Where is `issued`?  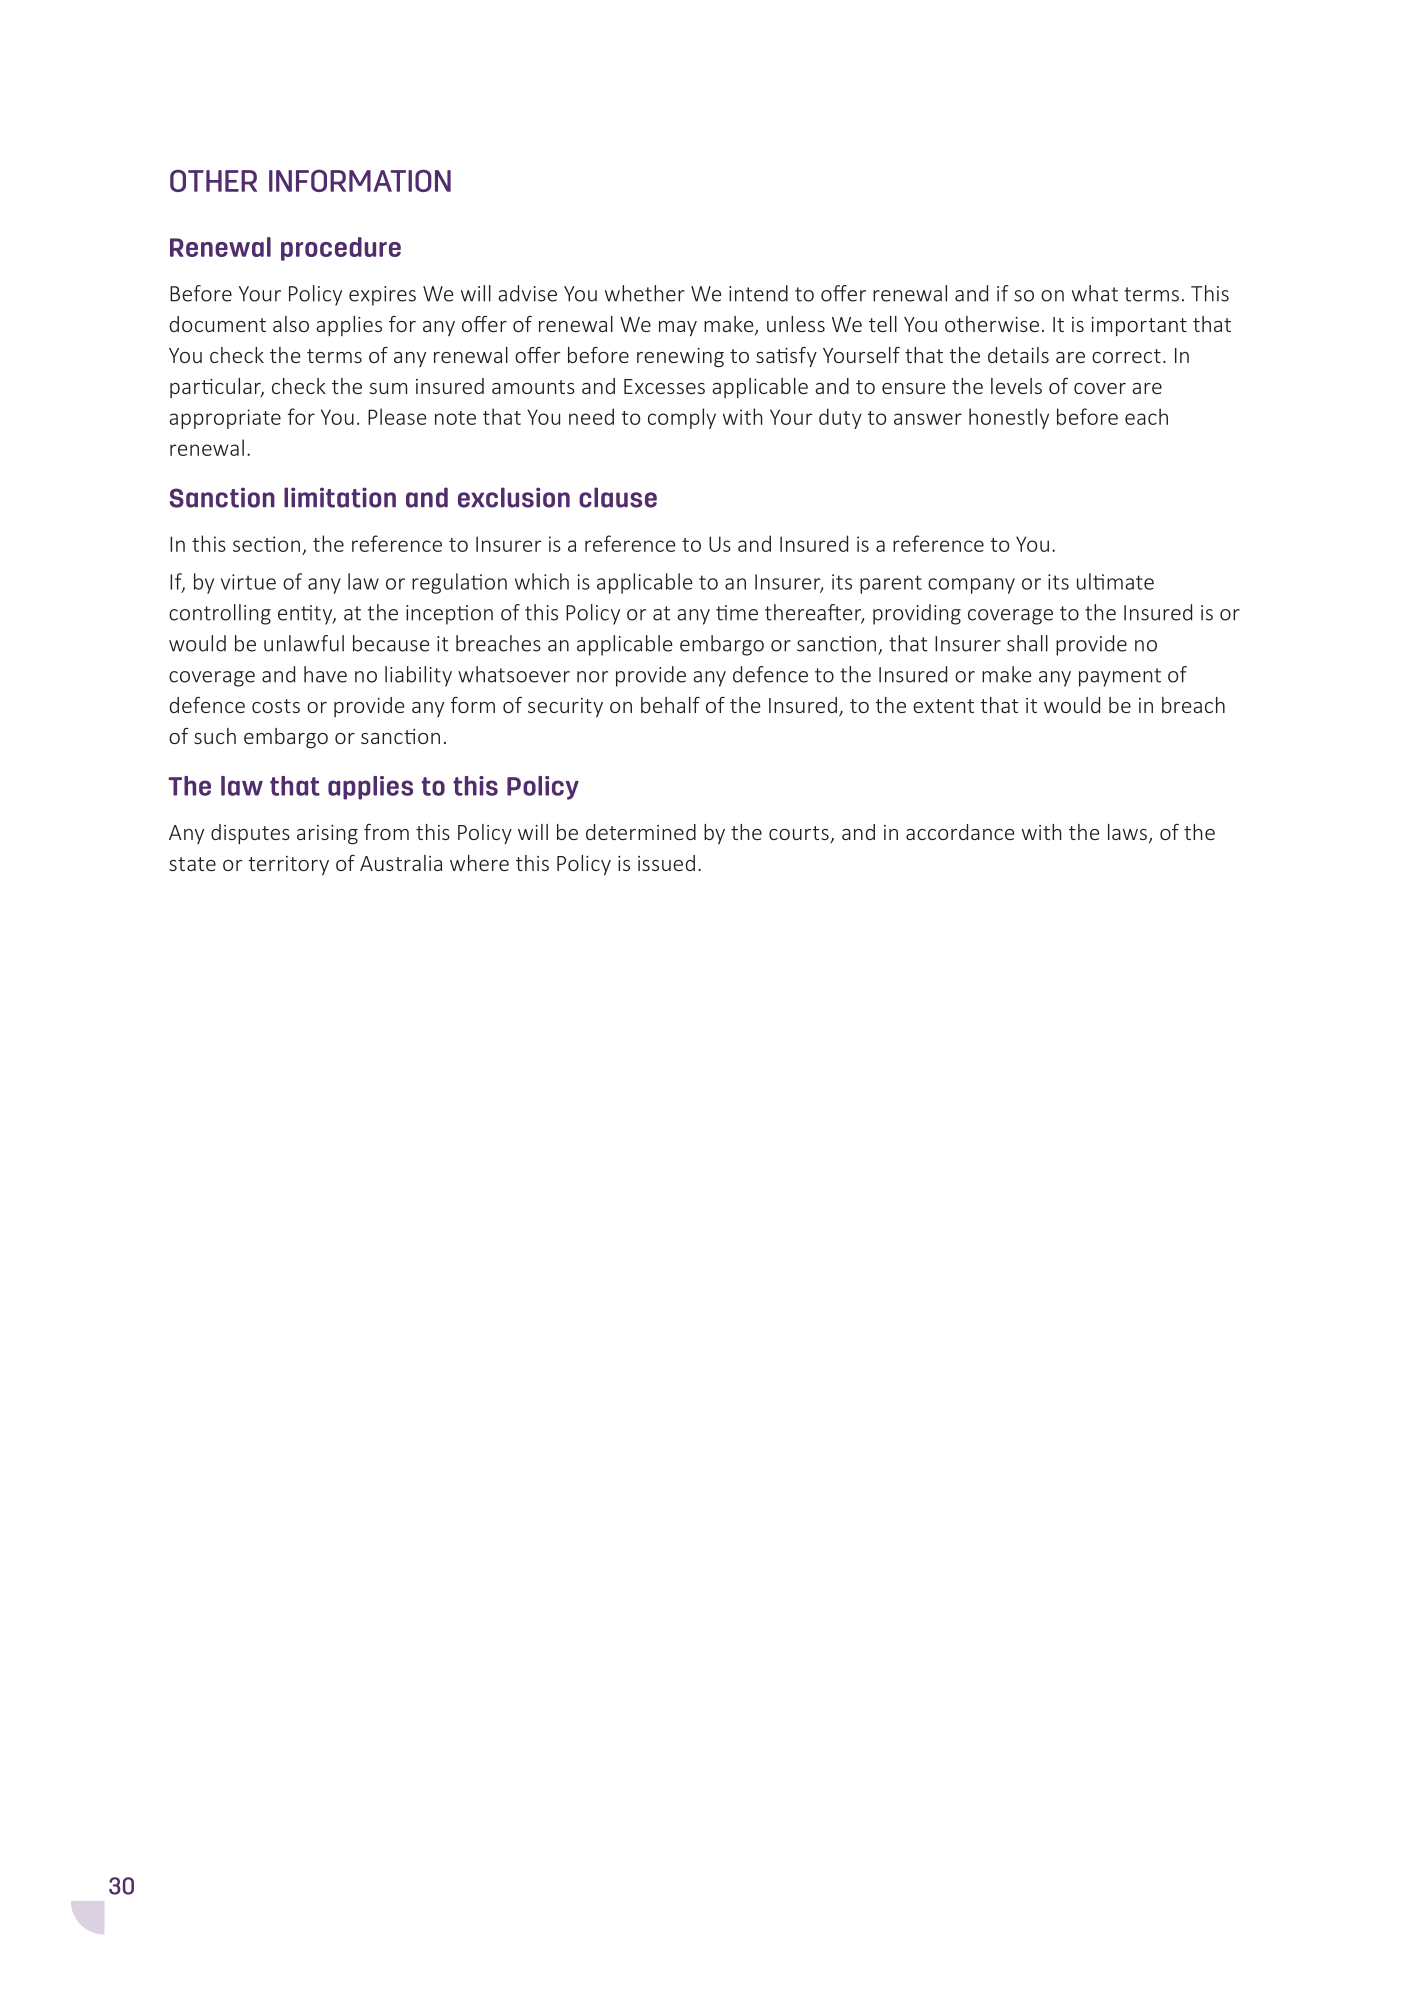 issued is located at coordinates (666, 863).
